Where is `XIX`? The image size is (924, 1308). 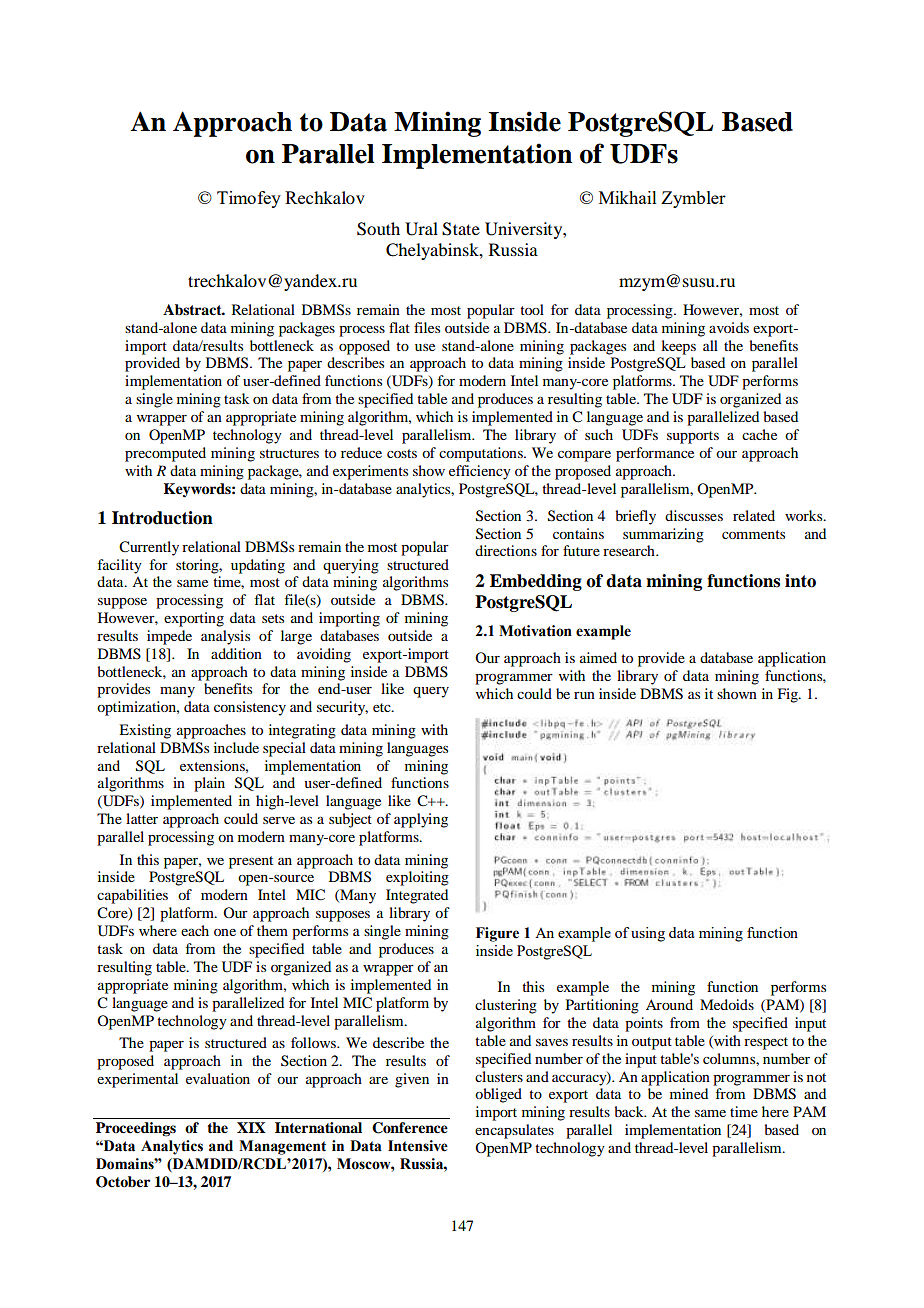
XIX is located at coordinates (251, 1127).
